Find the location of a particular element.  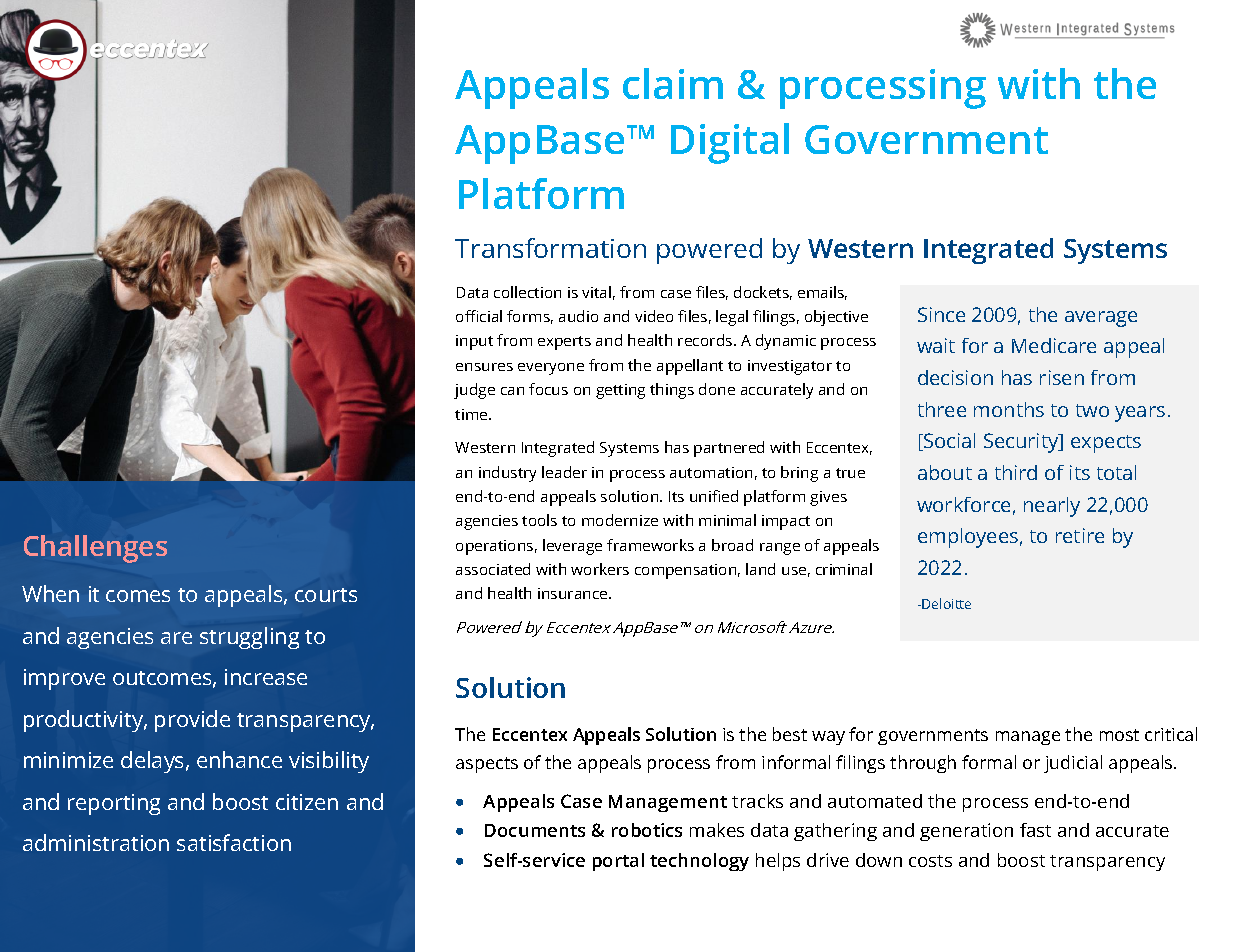

emails is located at coordinates (822, 293).
